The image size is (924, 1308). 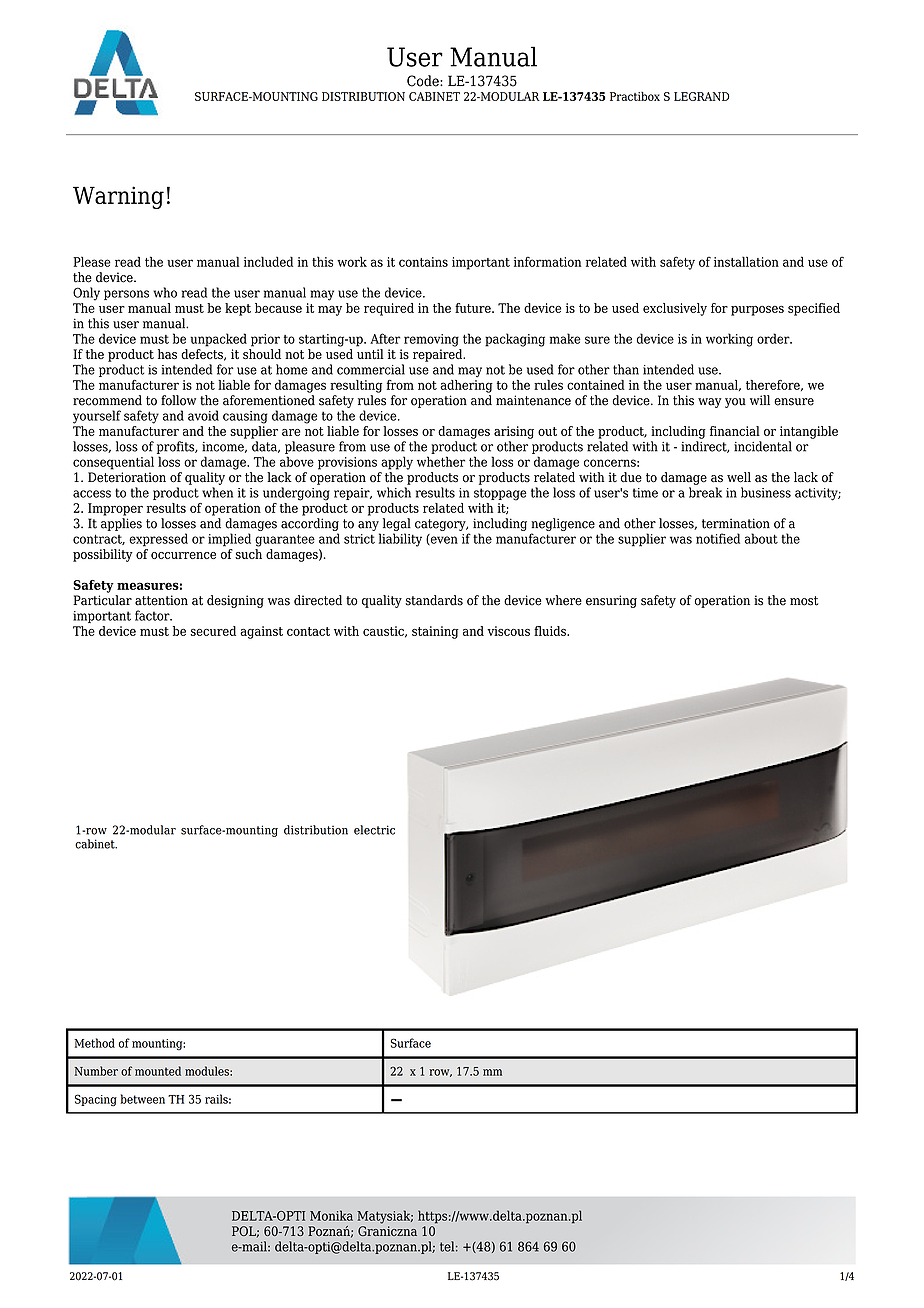 What do you see at coordinates (746, 261) in the image?
I see `installation` at bounding box center [746, 261].
